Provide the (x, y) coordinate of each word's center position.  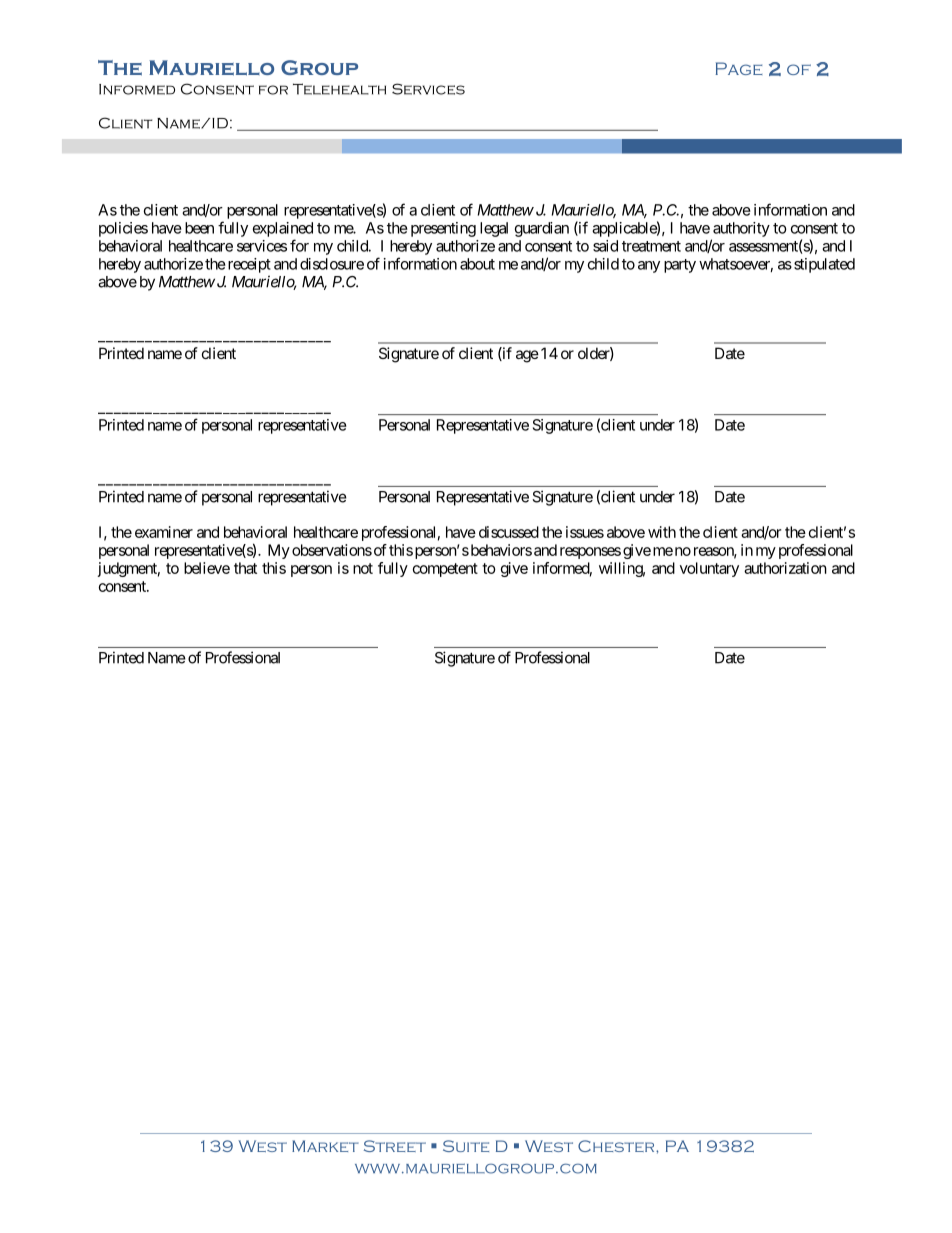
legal (494, 229)
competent (445, 570)
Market (325, 1146)
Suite (466, 1146)
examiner (164, 532)
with (662, 532)
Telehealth (339, 89)
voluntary (709, 569)
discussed (509, 532)
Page (739, 68)
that (245, 568)
